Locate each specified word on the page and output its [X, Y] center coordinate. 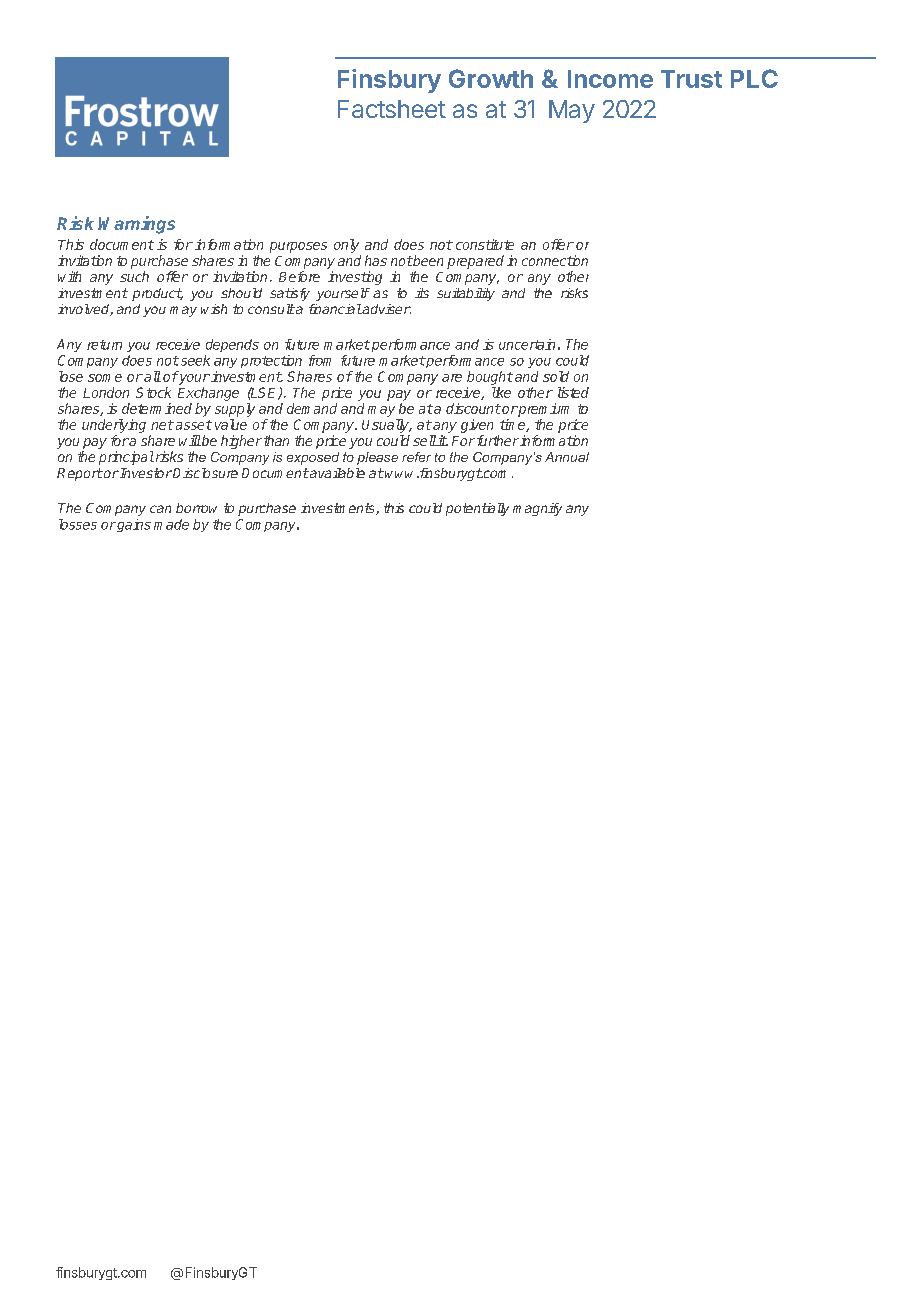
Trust [691, 79]
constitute [485, 244]
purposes [298, 247]
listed [573, 392]
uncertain [527, 344]
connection [555, 260]
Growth [491, 78]
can [160, 509]
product [157, 294]
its [422, 293]
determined [157, 408]
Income [610, 79]
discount [473, 408]
